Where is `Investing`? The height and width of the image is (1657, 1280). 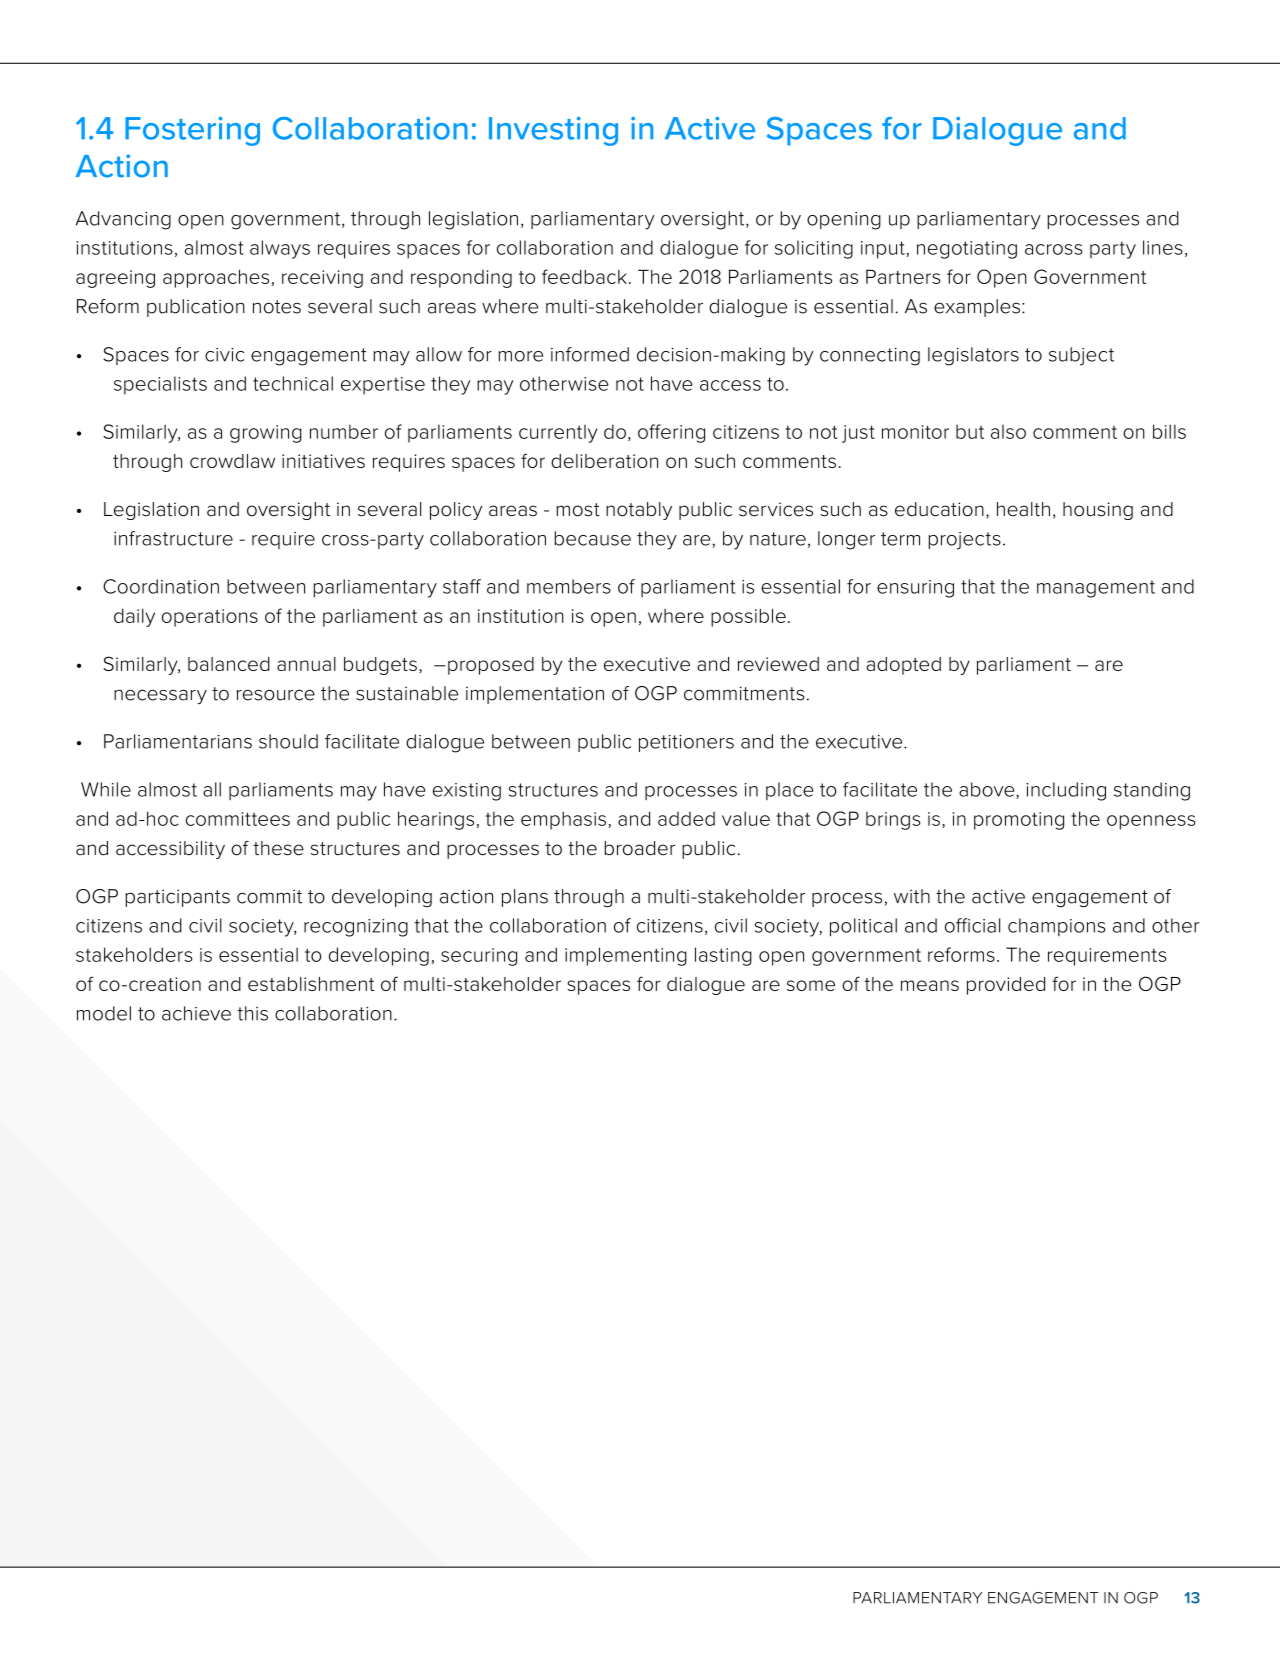 Investing is located at coordinates (553, 131).
